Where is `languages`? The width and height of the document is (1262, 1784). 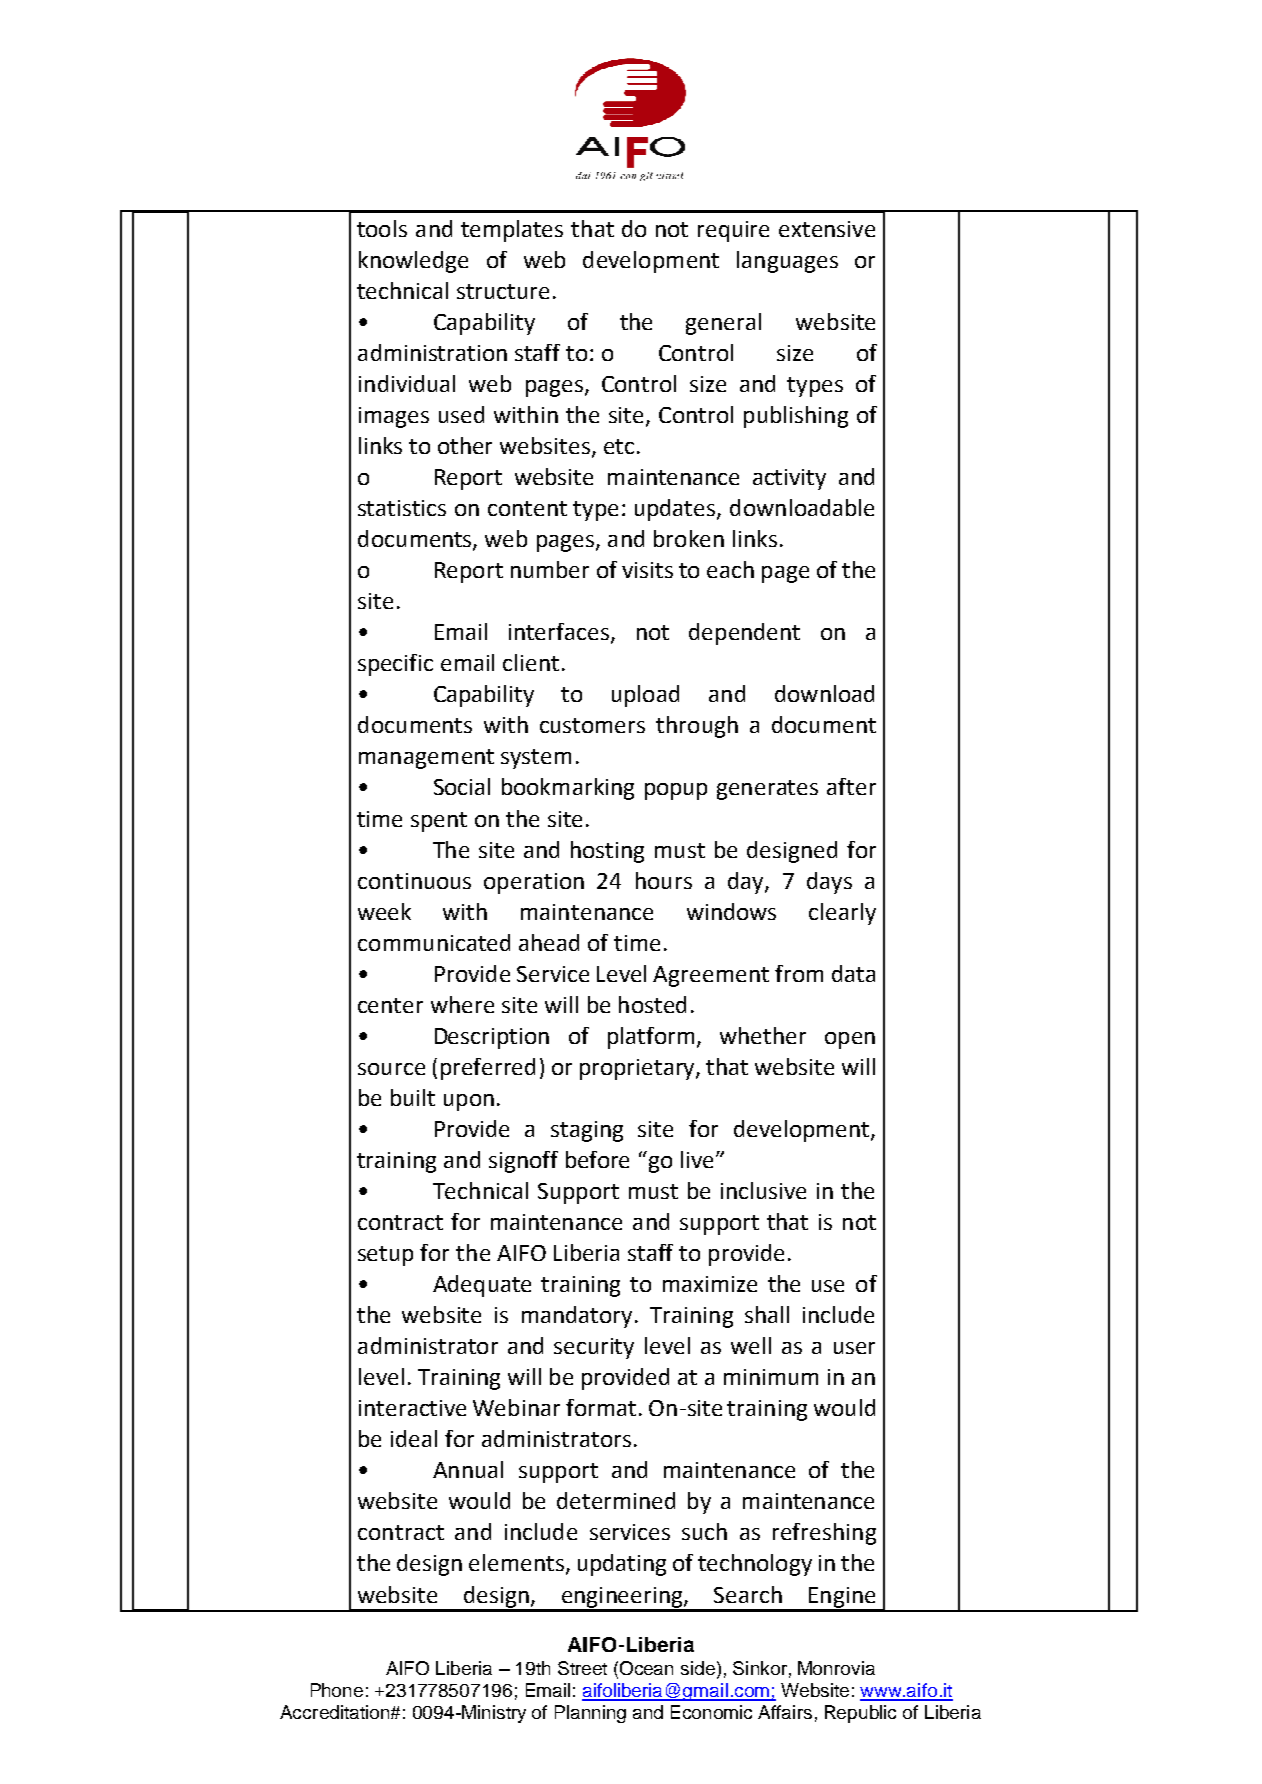 languages is located at coordinates (787, 262).
